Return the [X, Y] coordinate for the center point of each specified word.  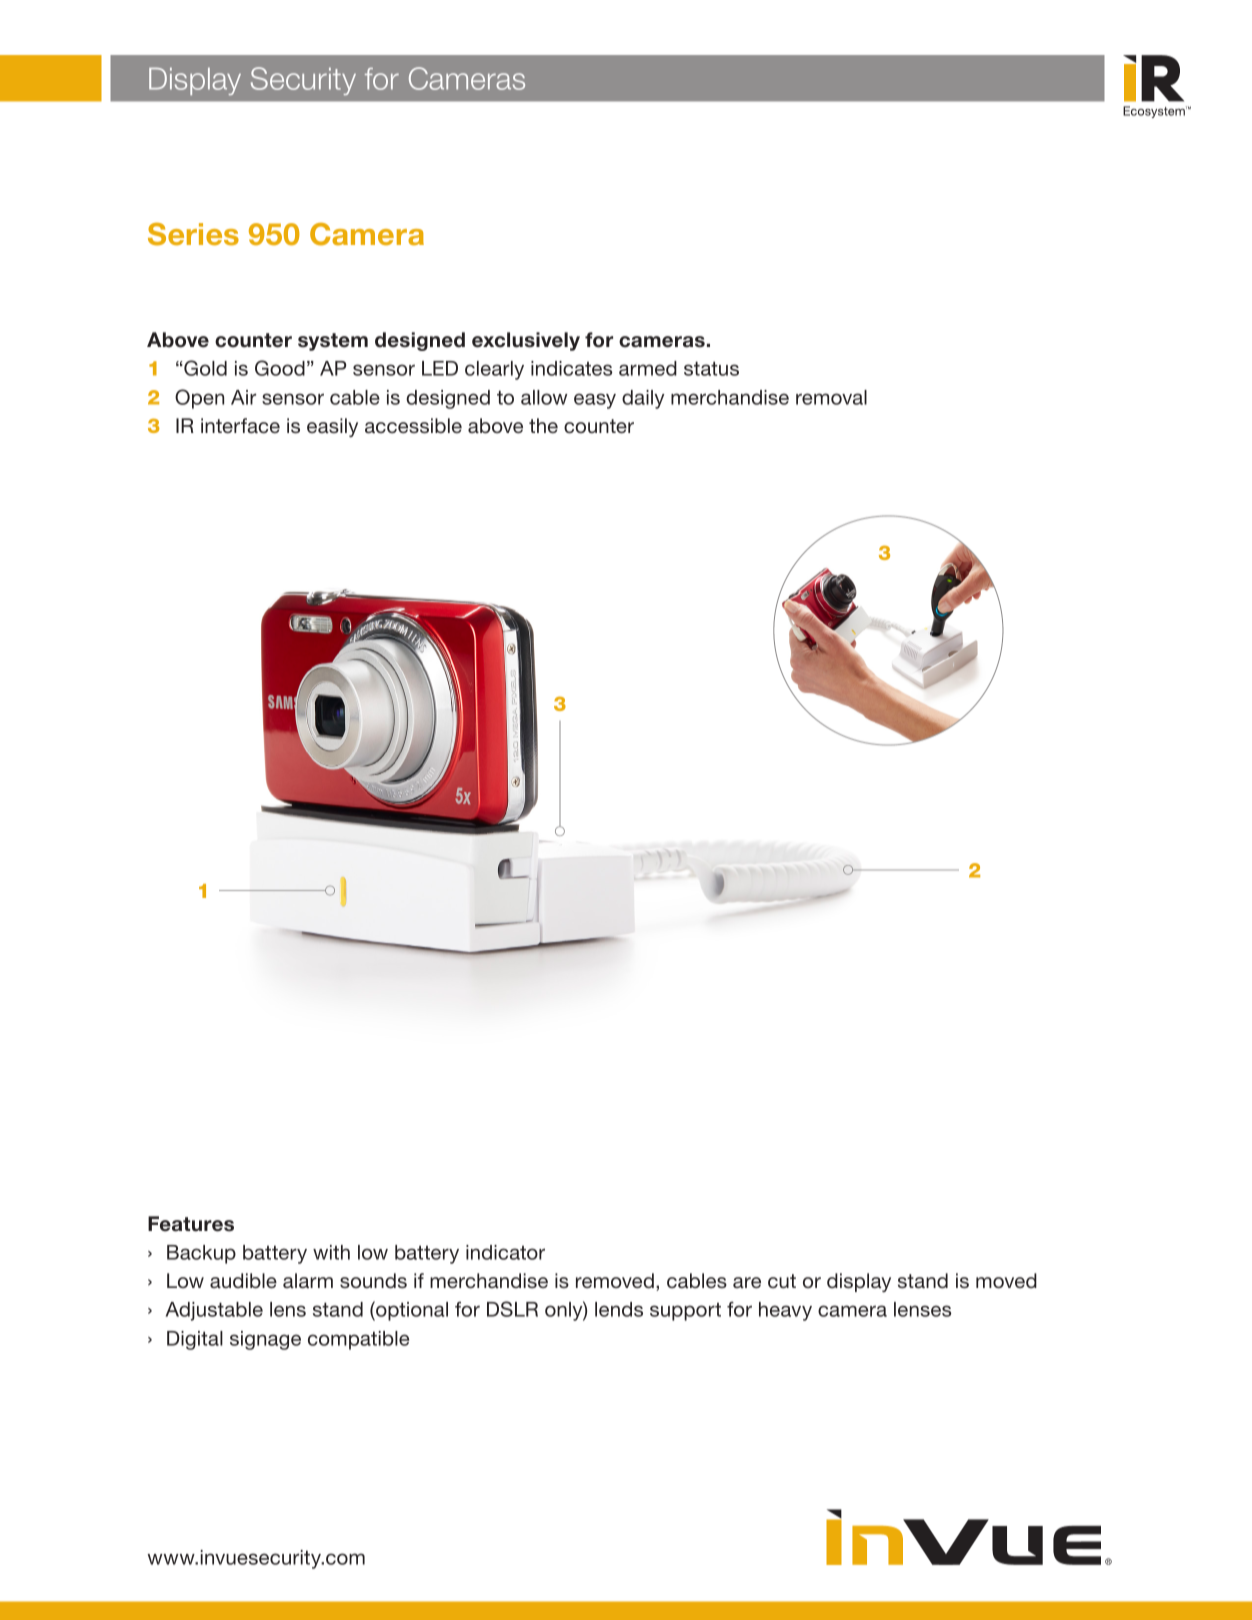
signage [265, 1340]
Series [193, 234]
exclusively [526, 341]
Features [191, 1224]
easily [332, 427]
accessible [413, 425]
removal [831, 397]
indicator [505, 1252]
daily [643, 399]
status [711, 368]
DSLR [512, 1309]
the [543, 425]
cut [782, 1281]
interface [240, 426]
